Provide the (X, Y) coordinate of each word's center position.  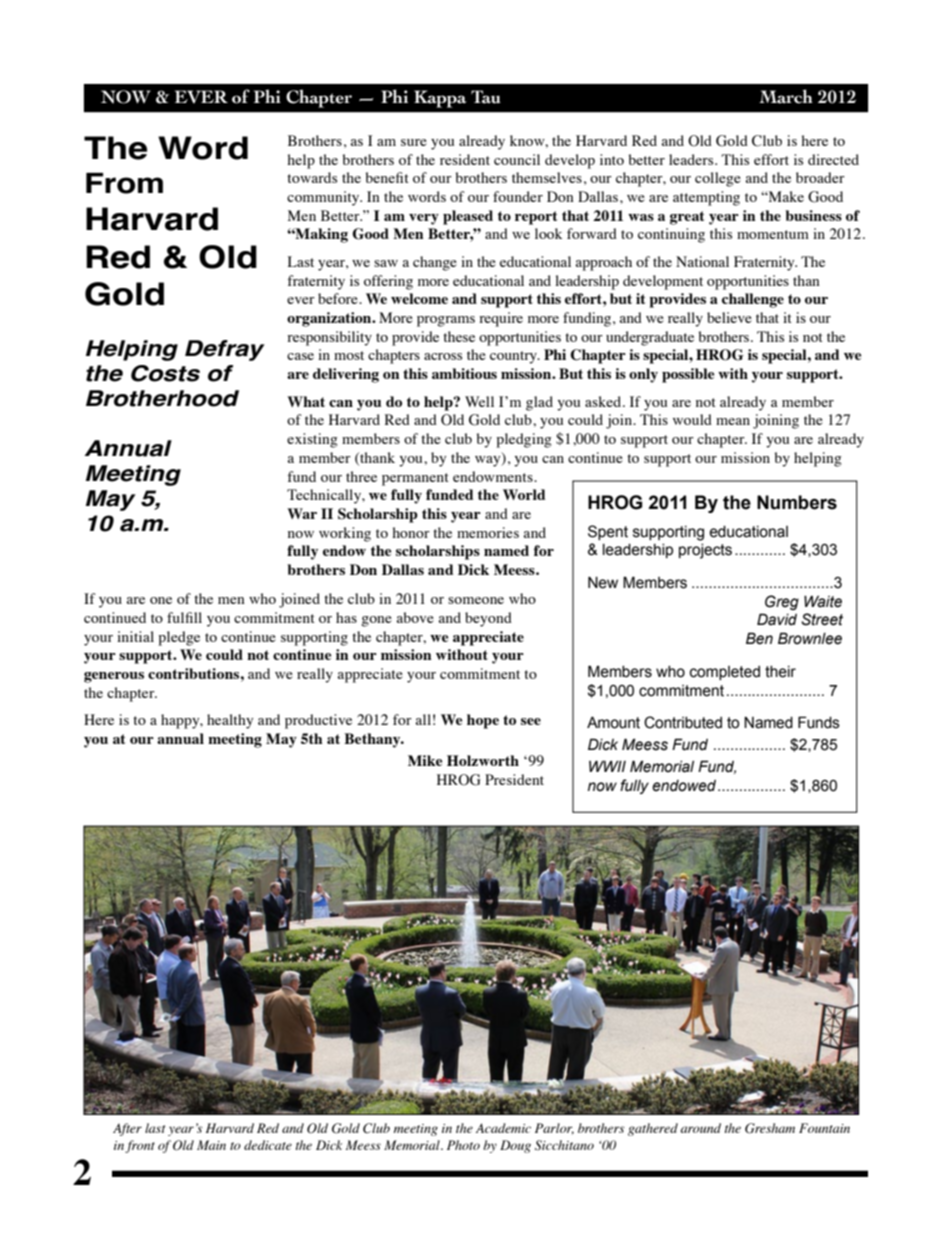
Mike (425, 760)
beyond (488, 619)
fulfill (184, 617)
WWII (607, 766)
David (777, 619)
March (786, 96)
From (124, 183)
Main (211, 1145)
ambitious (464, 373)
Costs (165, 373)
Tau (486, 97)
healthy (230, 721)
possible (688, 375)
